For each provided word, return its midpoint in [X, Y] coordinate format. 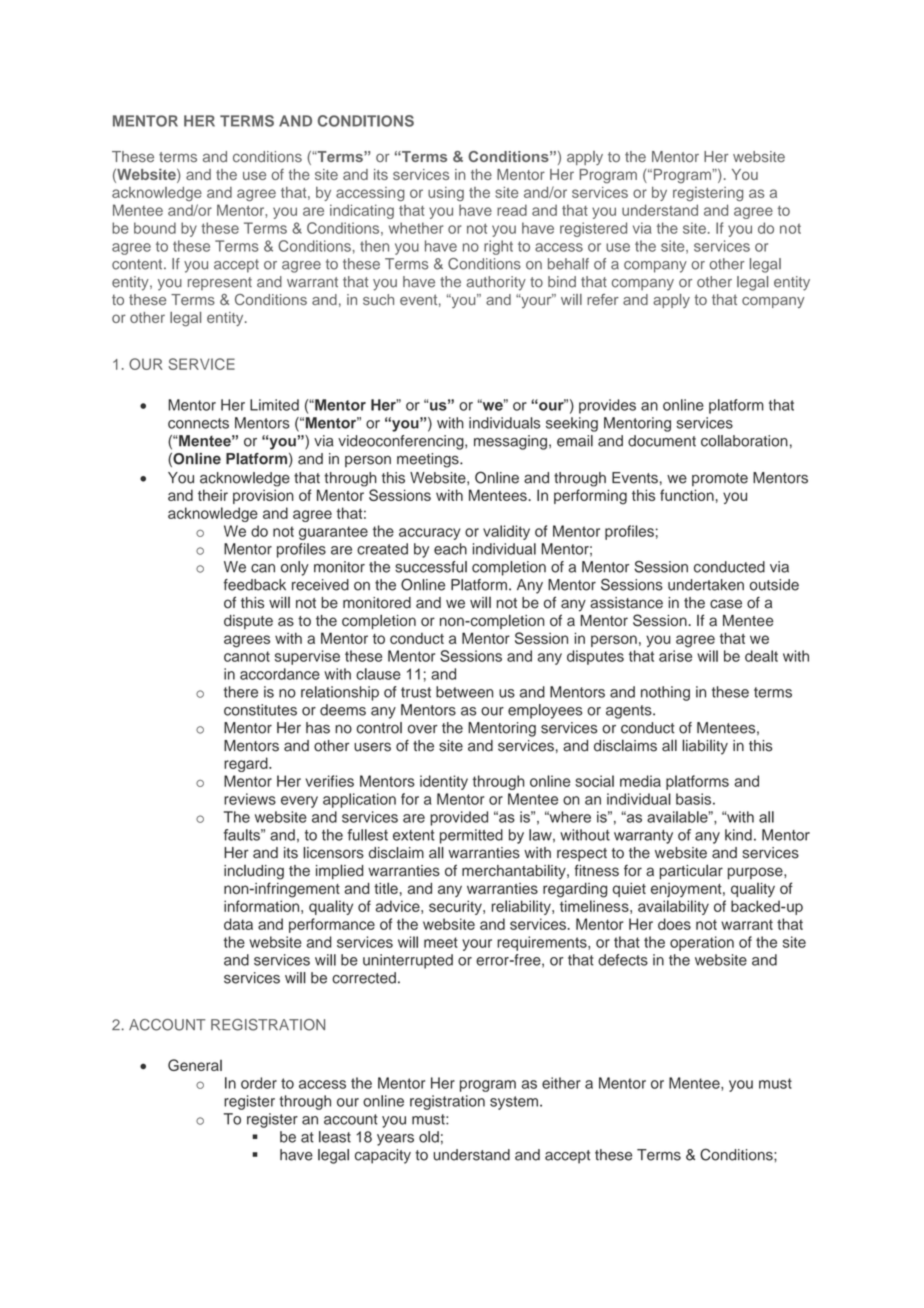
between [464, 692]
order [259, 1083]
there [241, 692]
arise [675, 656]
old [429, 1137]
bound [155, 228]
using [446, 194]
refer [603, 299]
